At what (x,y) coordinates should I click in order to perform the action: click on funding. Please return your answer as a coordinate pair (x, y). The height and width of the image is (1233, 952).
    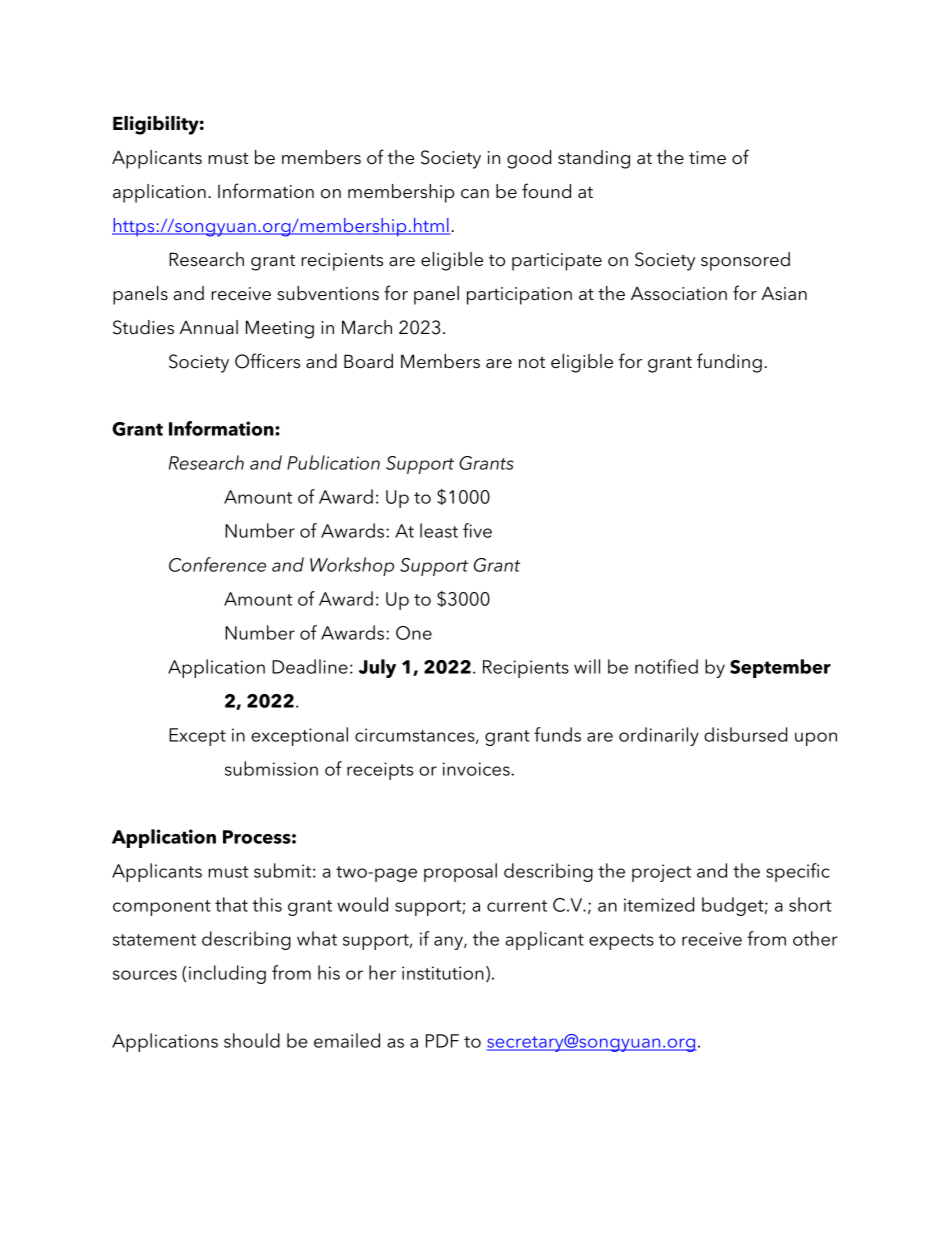
    Looking at the image, I should click on (729, 363).
